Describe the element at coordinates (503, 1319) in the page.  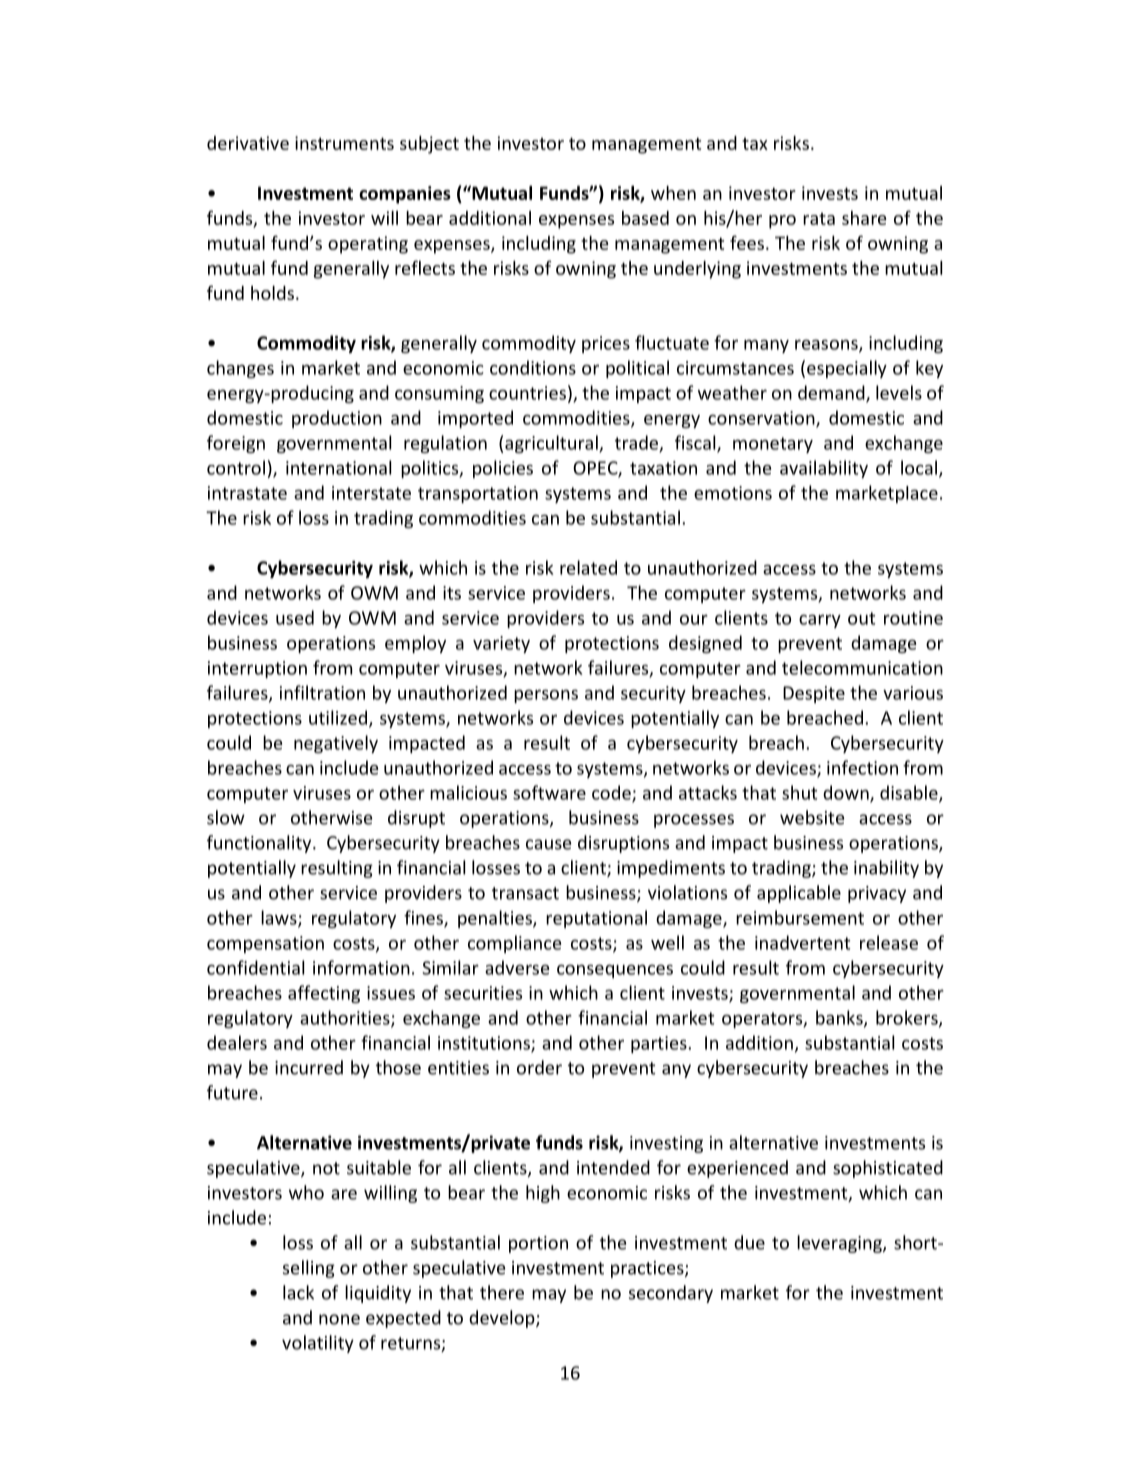
I see `develop` at that location.
